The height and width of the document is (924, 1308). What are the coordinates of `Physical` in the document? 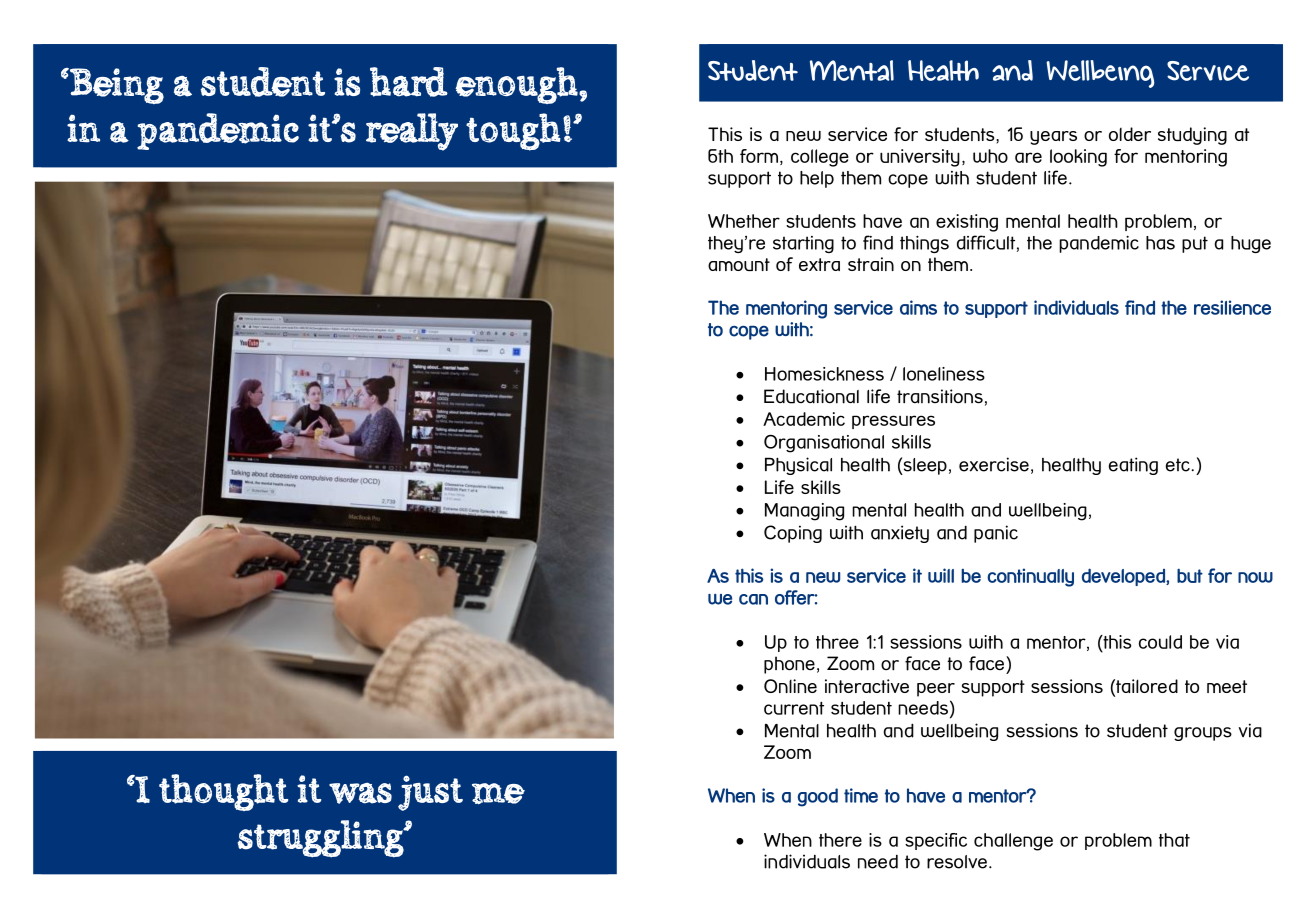 It's located at (798, 466).
